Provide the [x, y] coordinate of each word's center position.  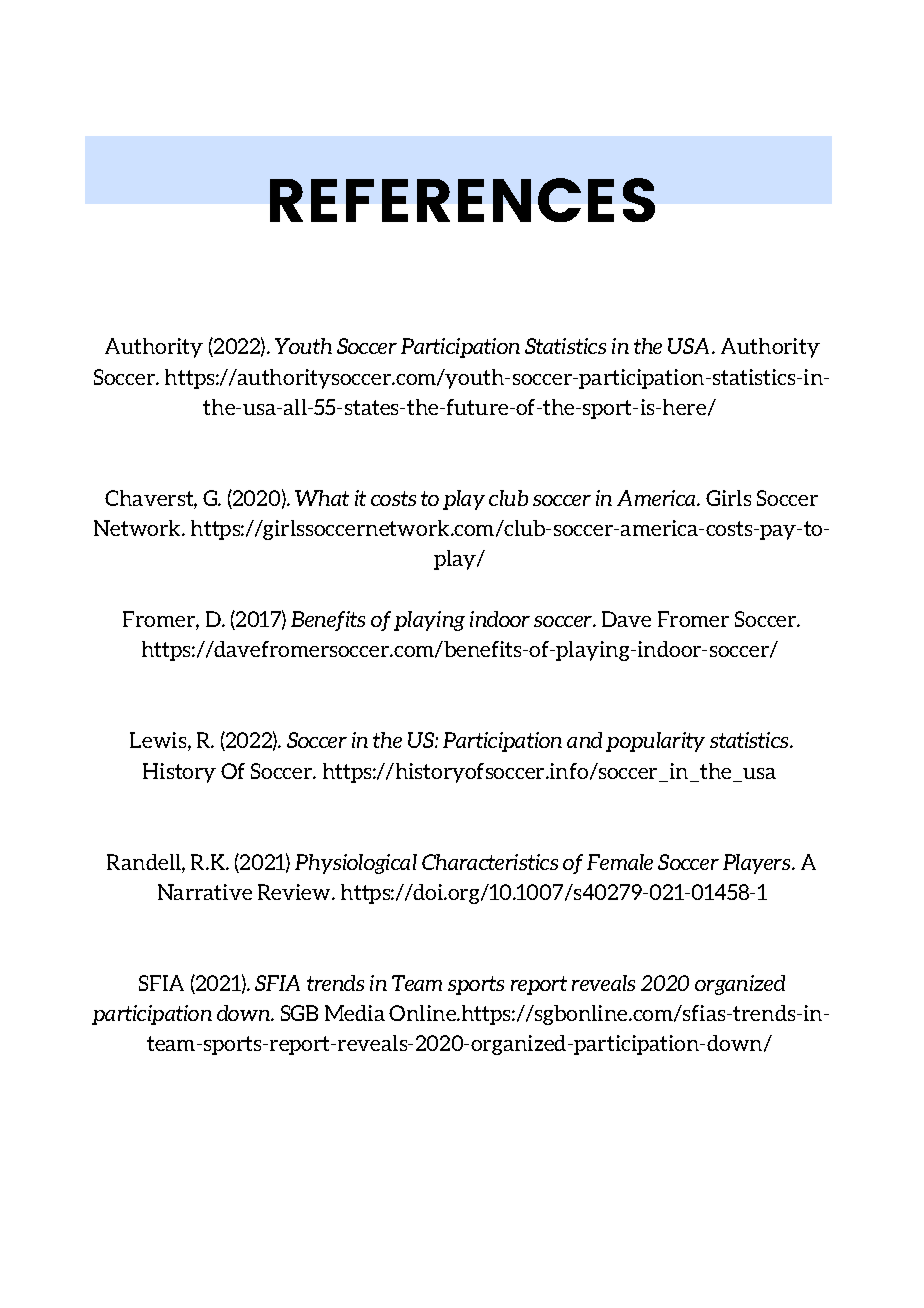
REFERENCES [462, 200]
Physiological [356, 864]
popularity [655, 742]
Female [620, 862]
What [322, 498]
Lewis [159, 741]
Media [355, 1013]
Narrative [205, 892]
